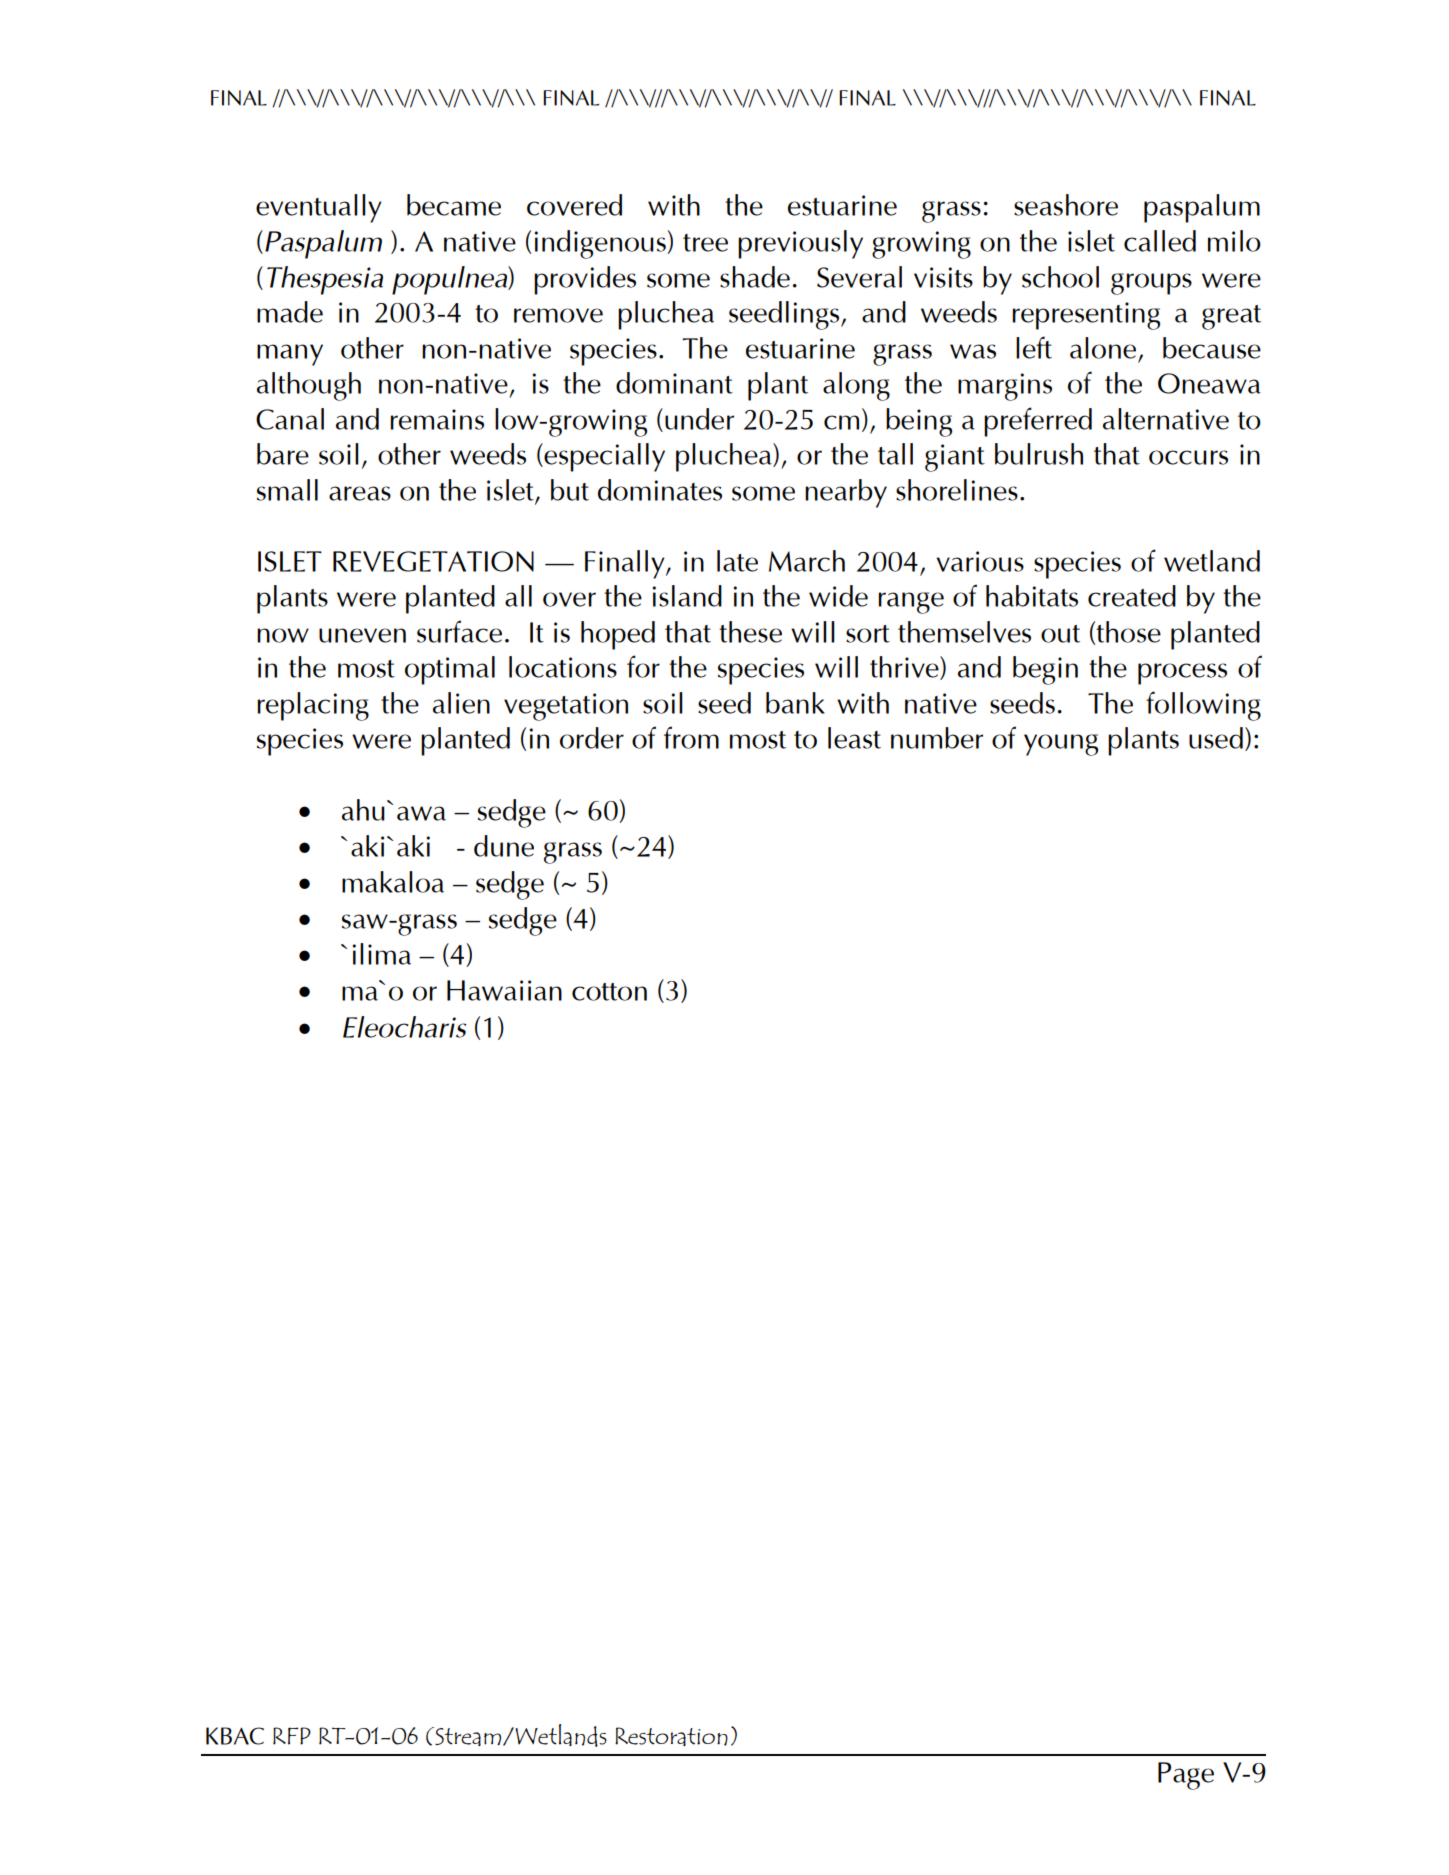 Image resolution: width=1449 pixels, height=1875 pixels. I want to click on became, so click(454, 205).
